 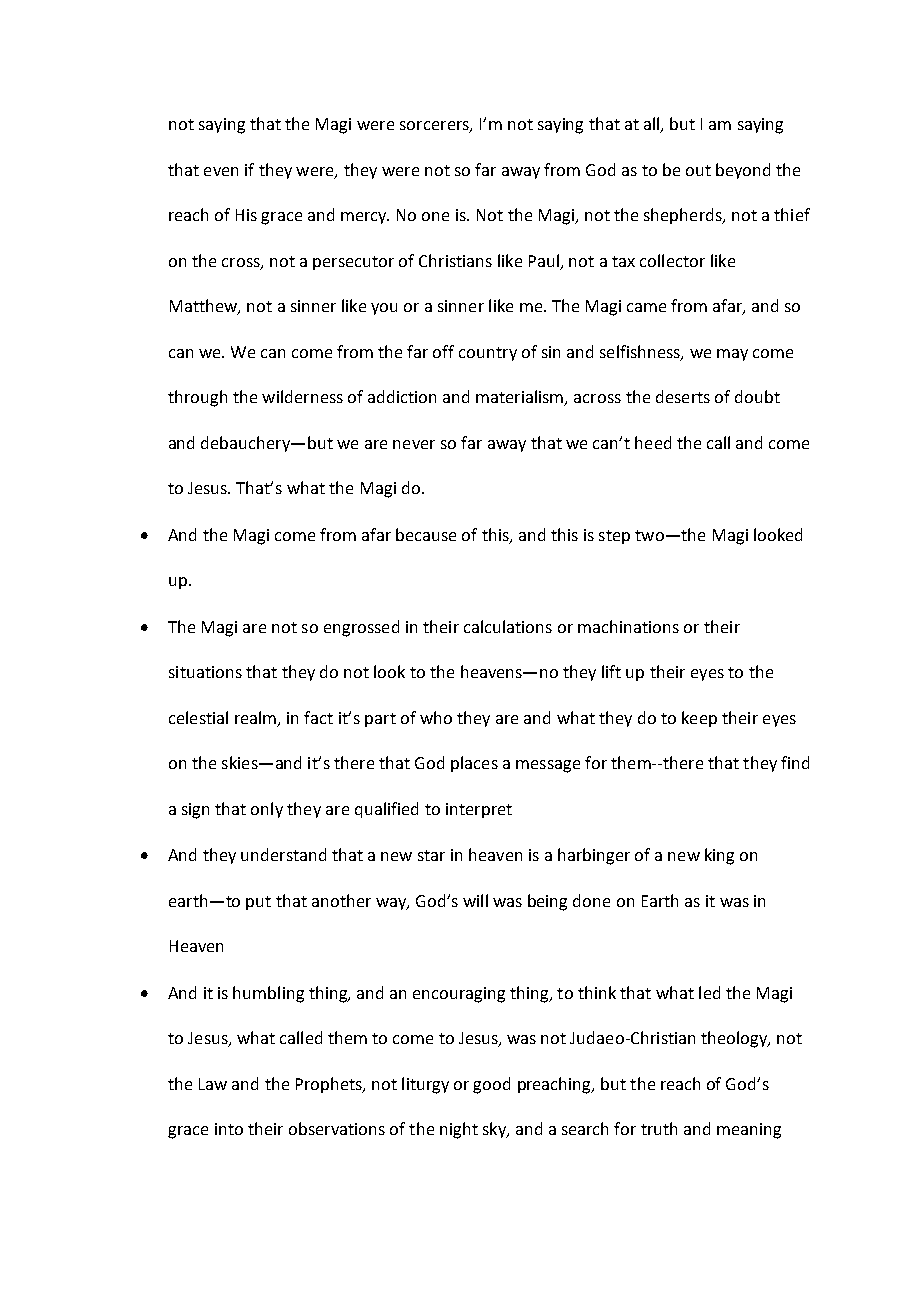 I want to click on even, so click(x=221, y=171).
